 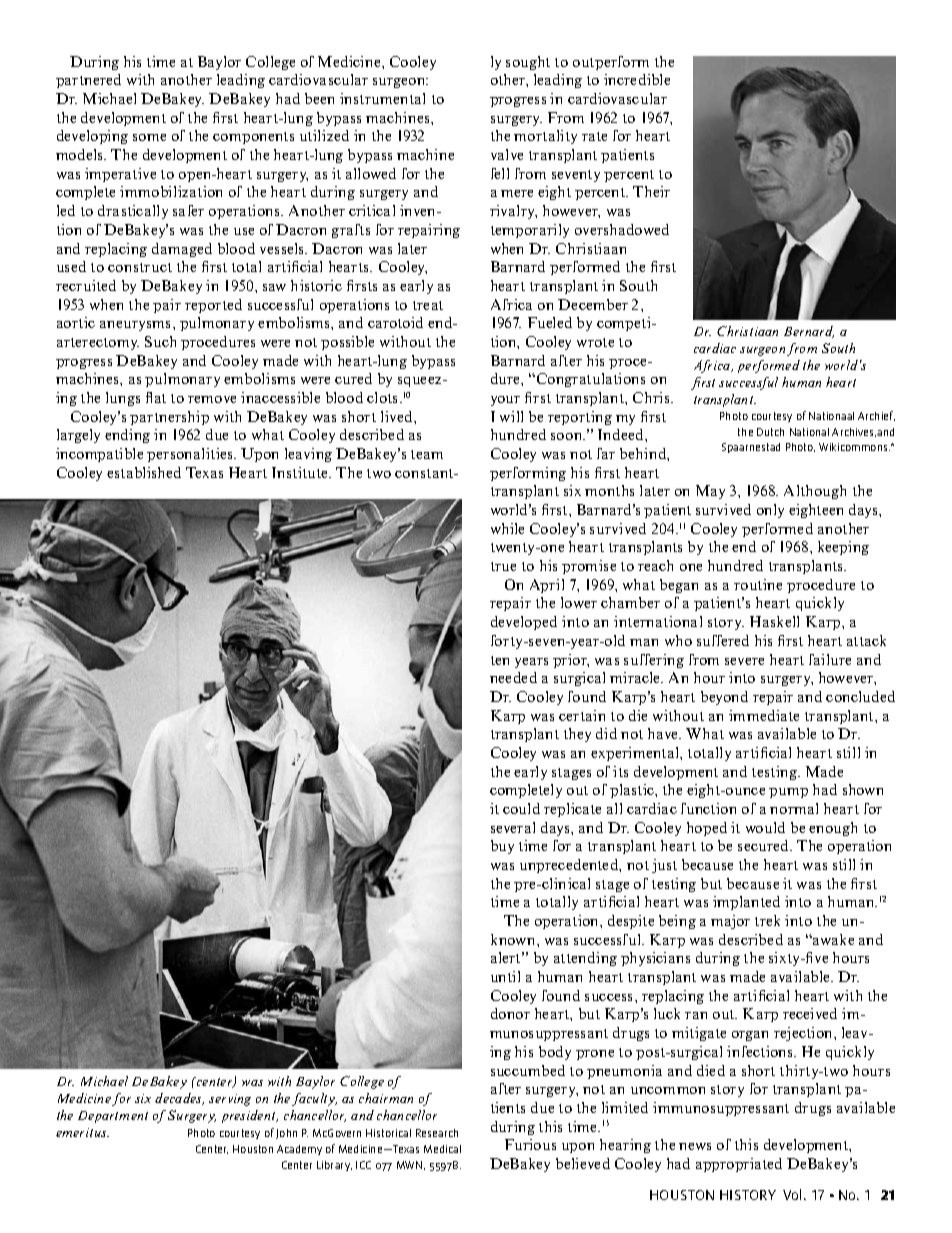 What do you see at coordinates (521, 808) in the image?
I see `could` at bounding box center [521, 808].
